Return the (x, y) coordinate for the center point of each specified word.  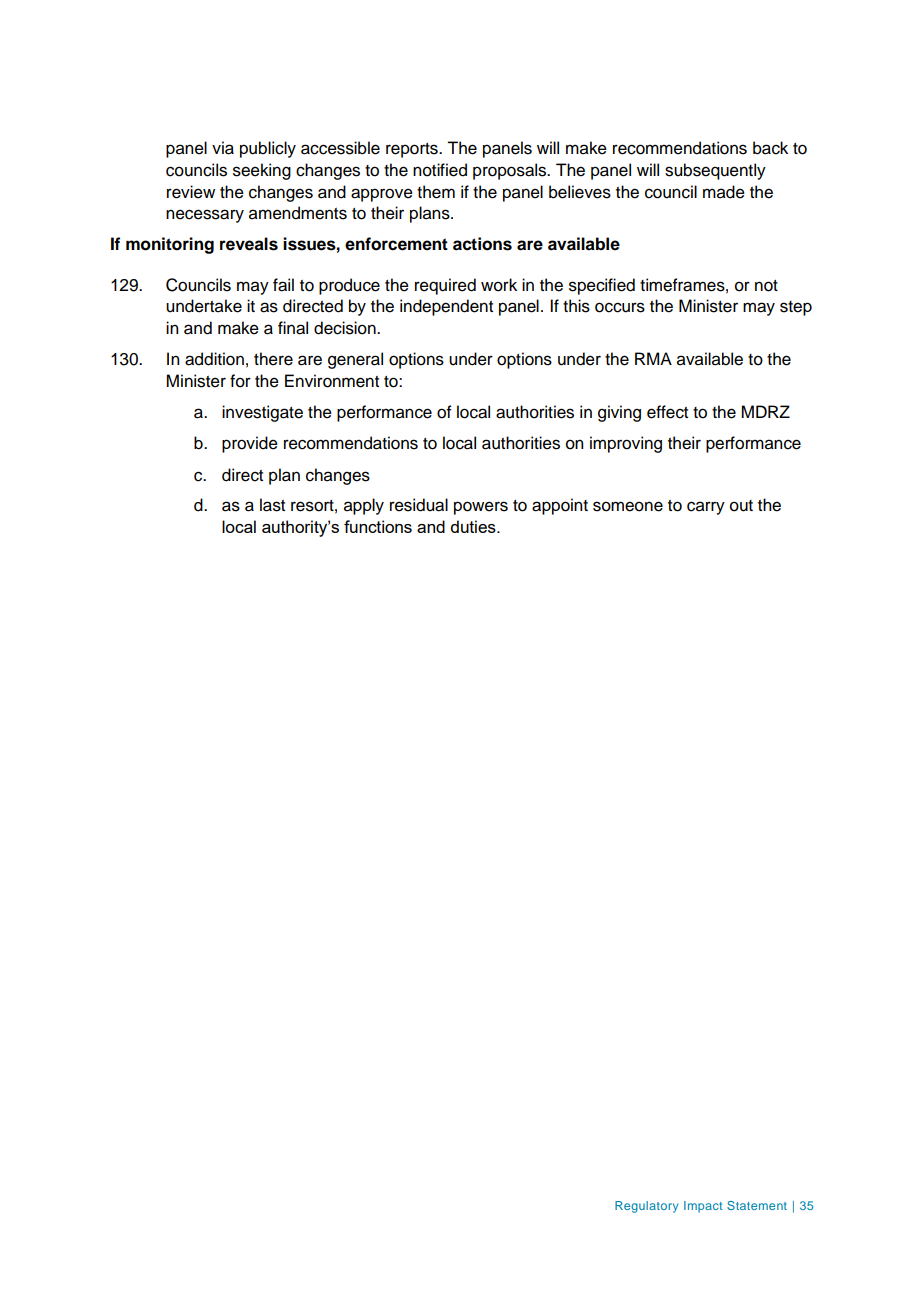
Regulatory (646, 1207)
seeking (262, 171)
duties (474, 526)
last (272, 505)
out (741, 506)
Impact (703, 1207)
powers (481, 508)
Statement (757, 1205)
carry (706, 508)
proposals (510, 171)
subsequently (715, 171)
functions (378, 526)
